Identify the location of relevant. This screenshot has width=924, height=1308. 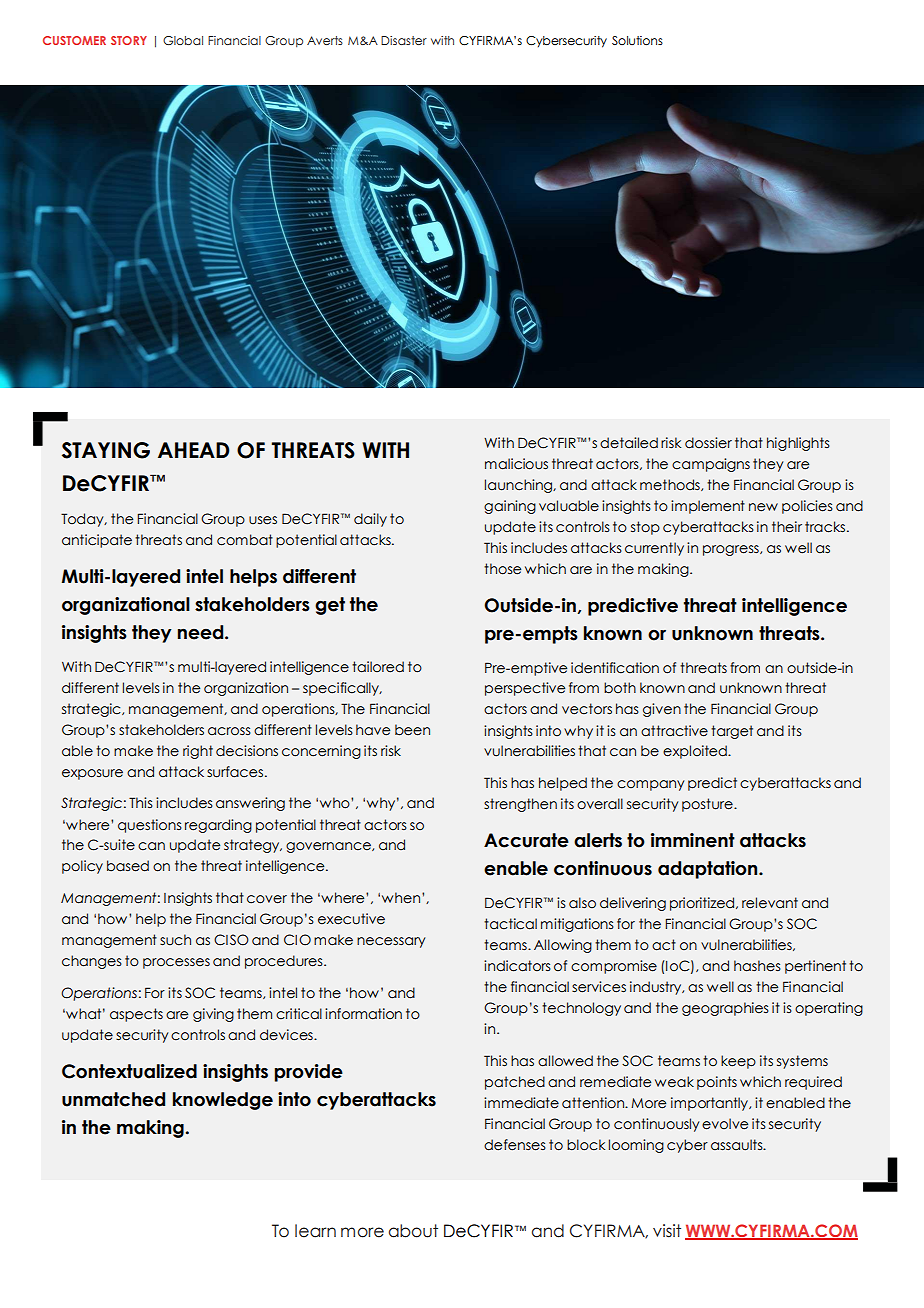
(770, 903).
